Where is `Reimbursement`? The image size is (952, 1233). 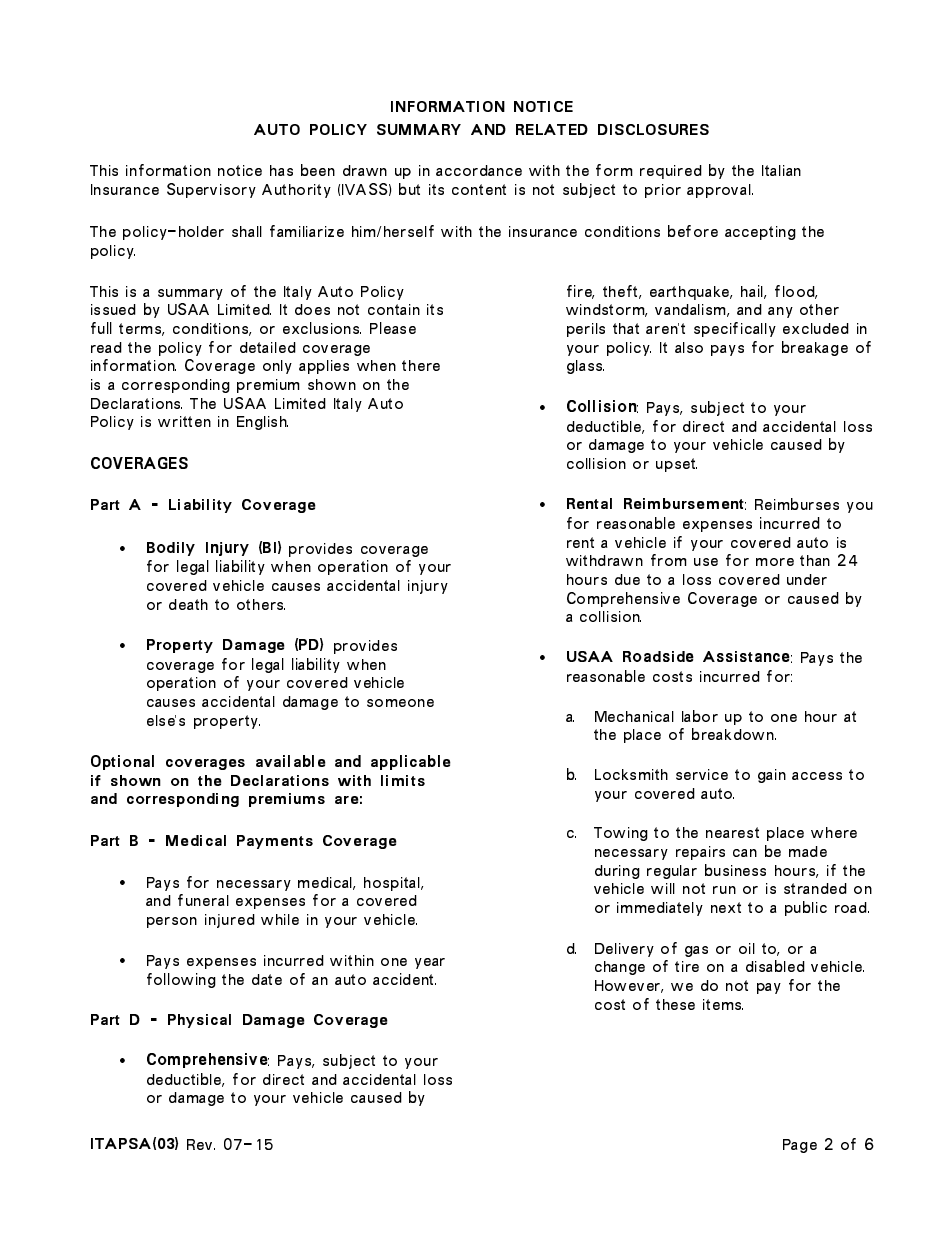
Reimbursement is located at coordinates (685, 504).
